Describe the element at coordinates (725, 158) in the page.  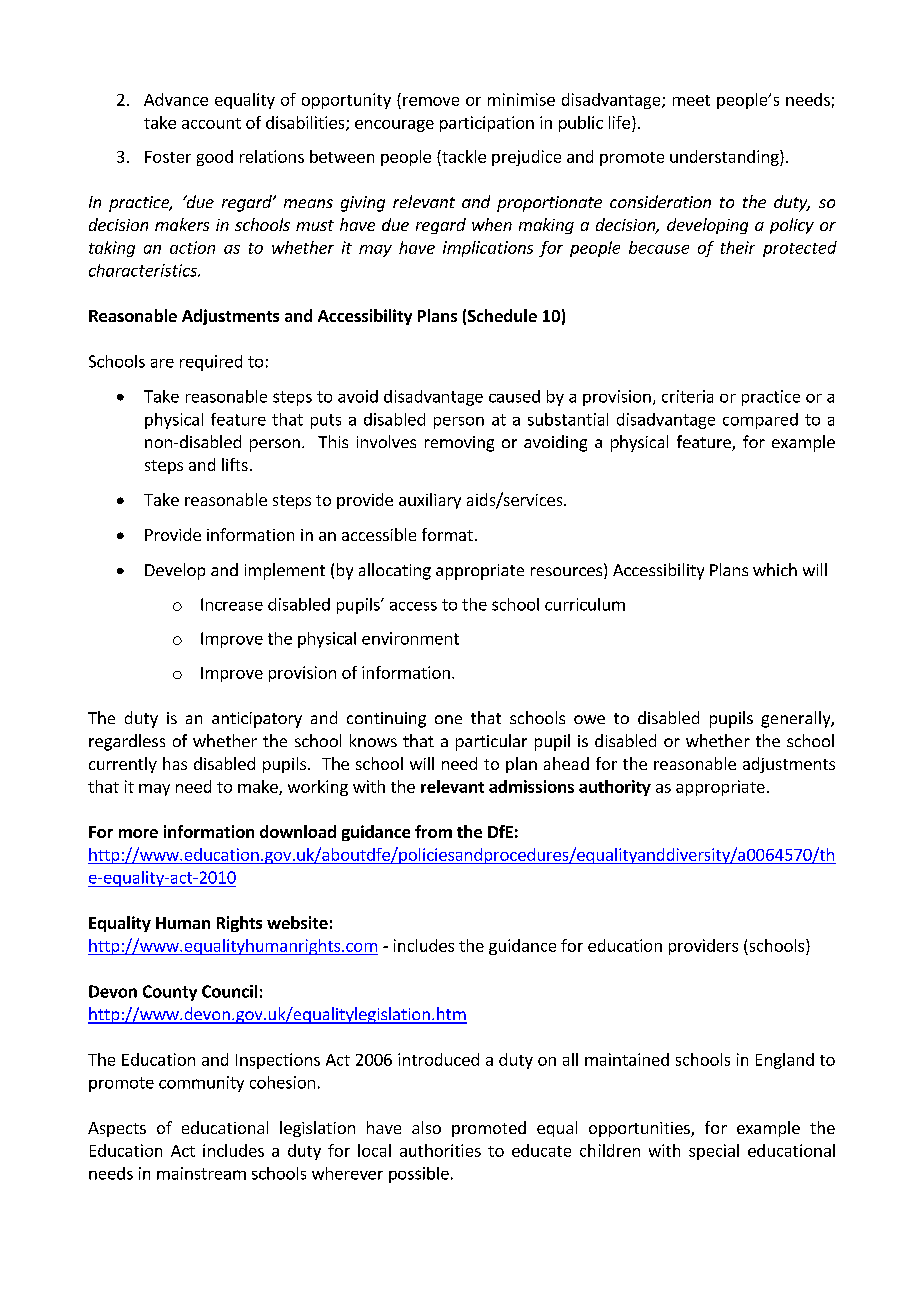
I see `understanding` at that location.
